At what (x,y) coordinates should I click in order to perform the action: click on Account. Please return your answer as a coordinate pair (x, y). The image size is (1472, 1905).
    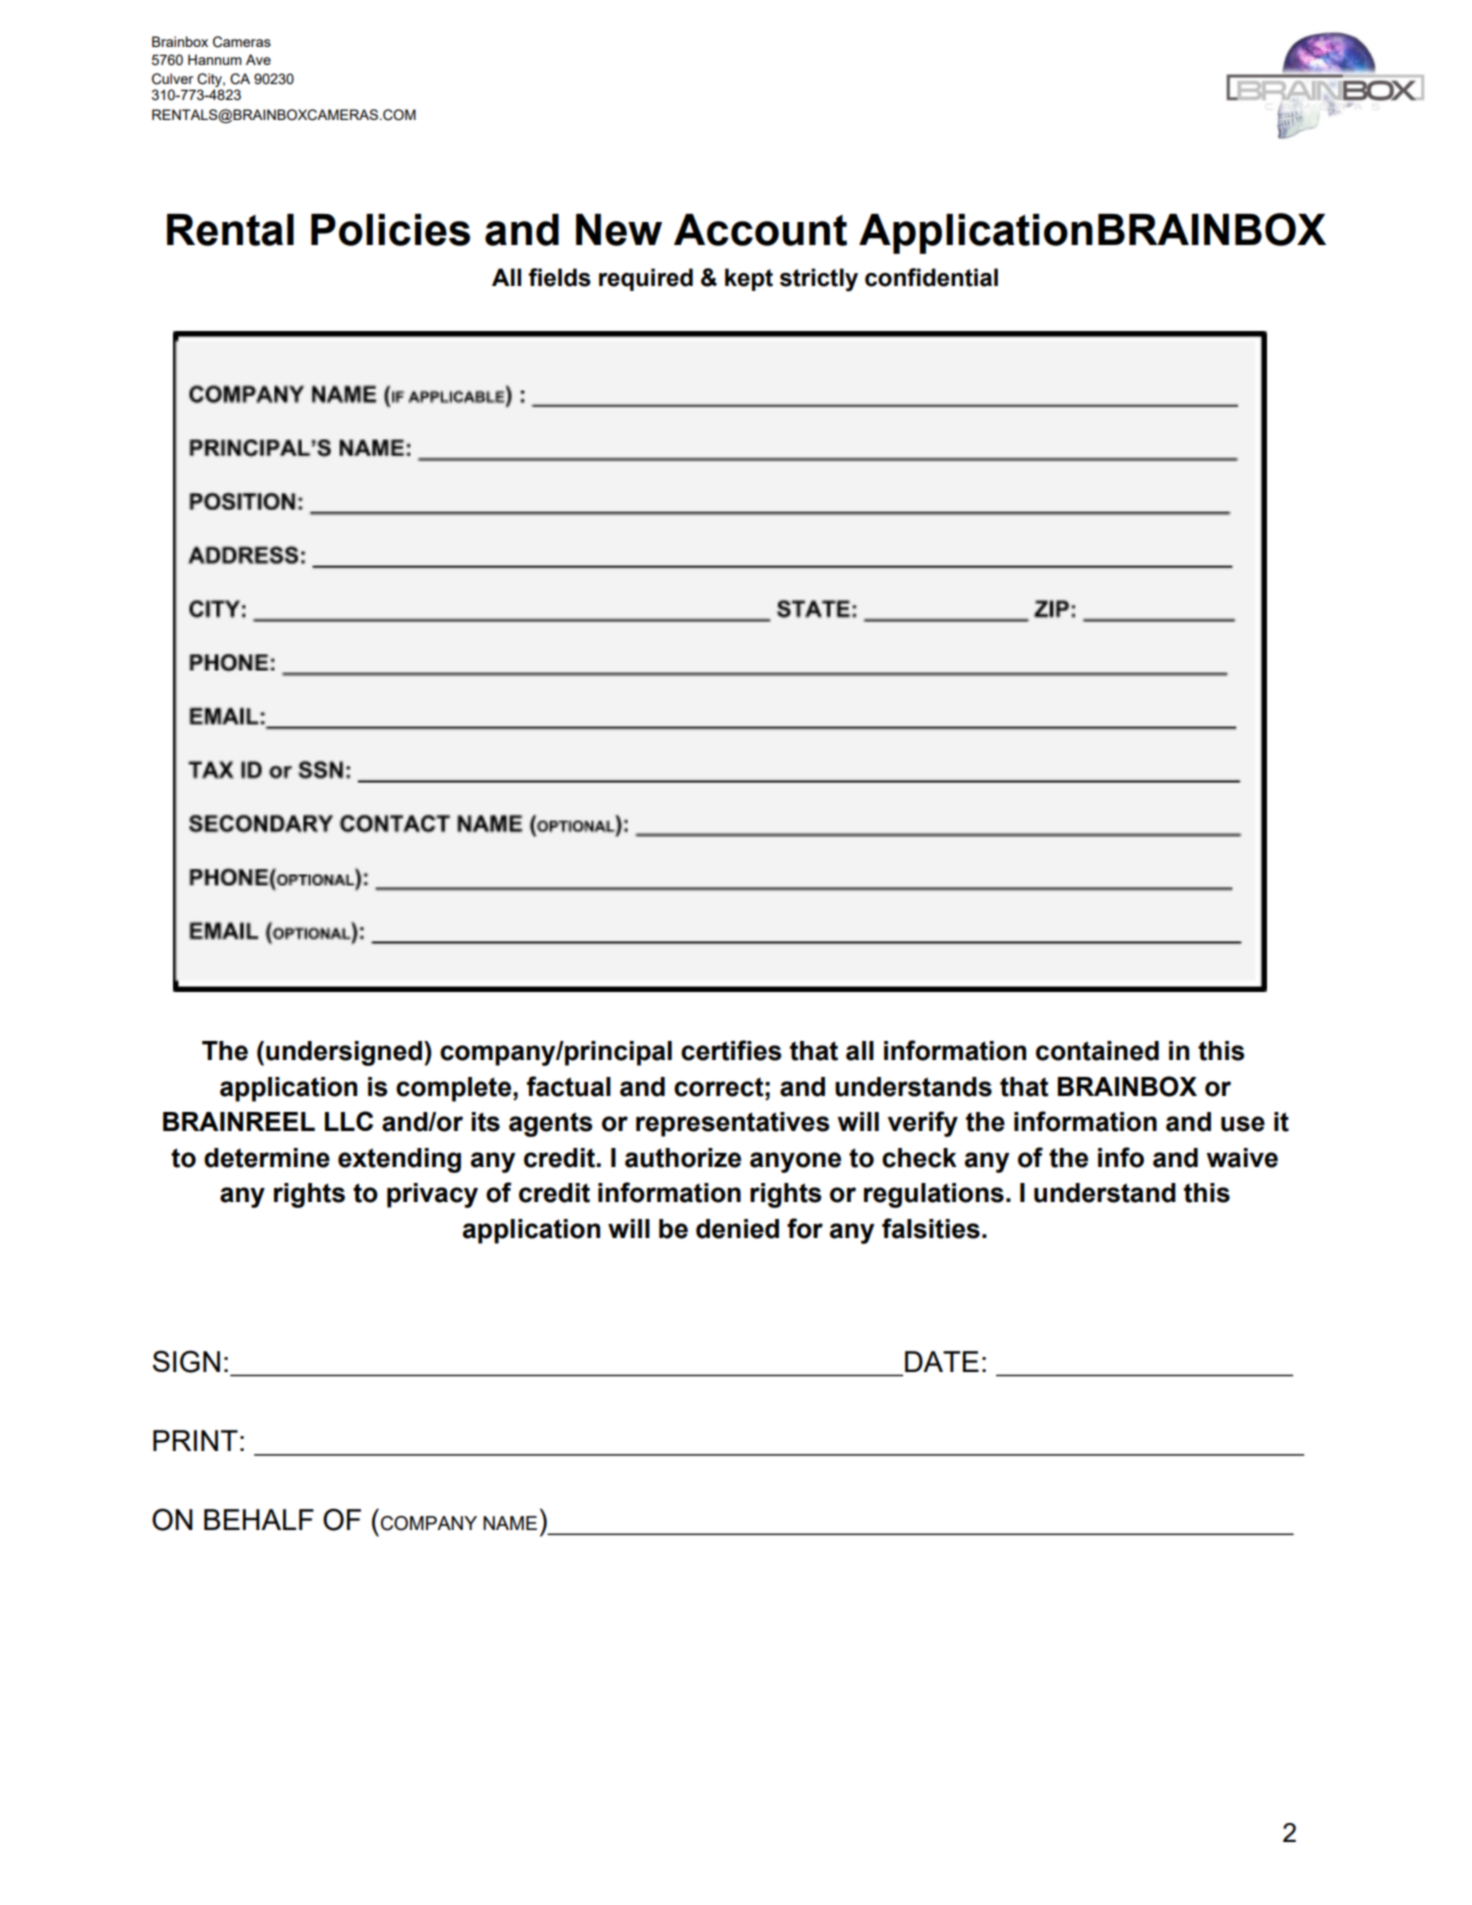
    Looking at the image, I should click on (760, 230).
